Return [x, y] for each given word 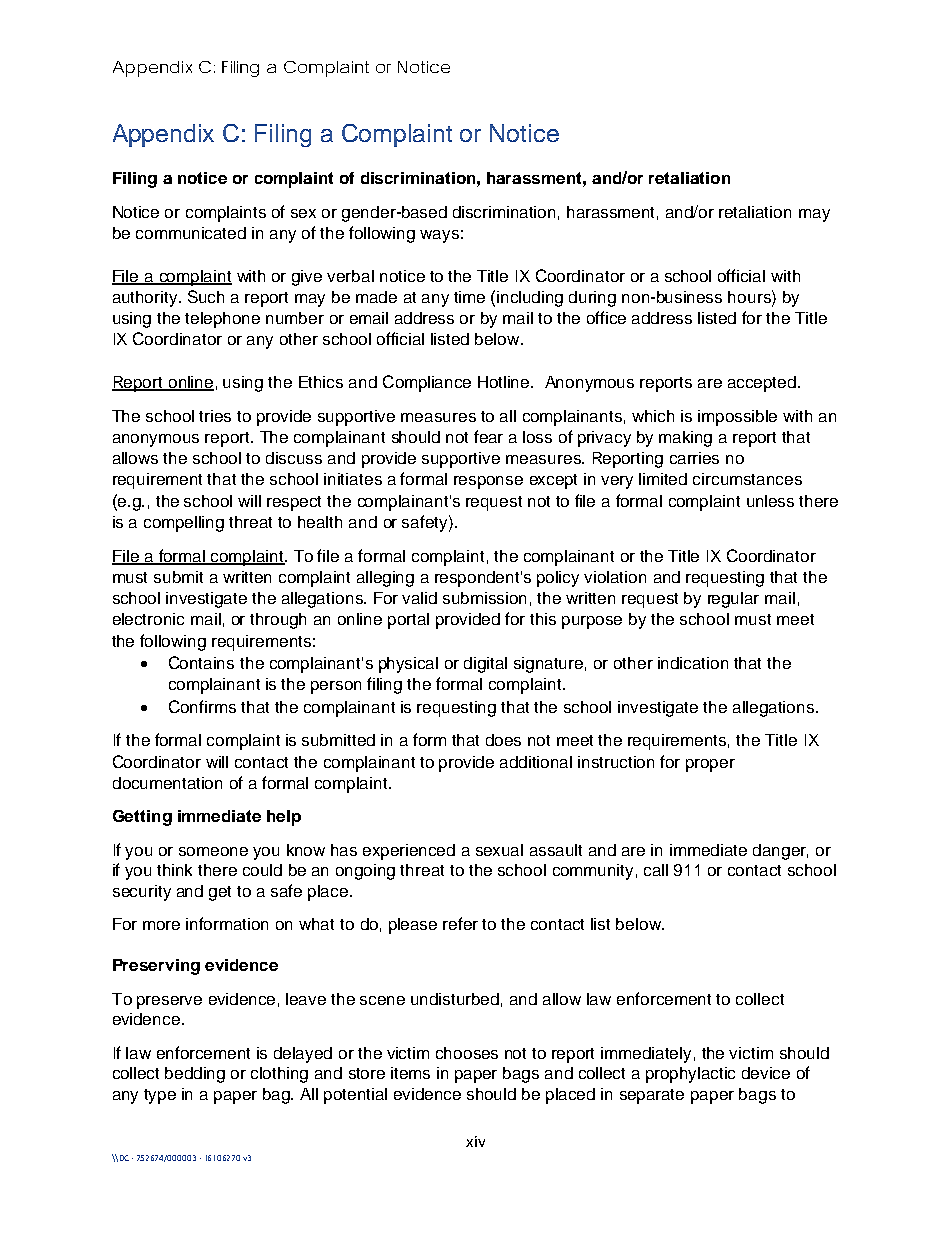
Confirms [202, 706]
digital [485, 665]
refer [460, 923]
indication [693, 663]
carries [694, 458]
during [592, 299]
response [488, 482]
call [656, 870]
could [262, 870]
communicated [191, 233]
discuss [294, 458]
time [469, 297]
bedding [195, 1075]
